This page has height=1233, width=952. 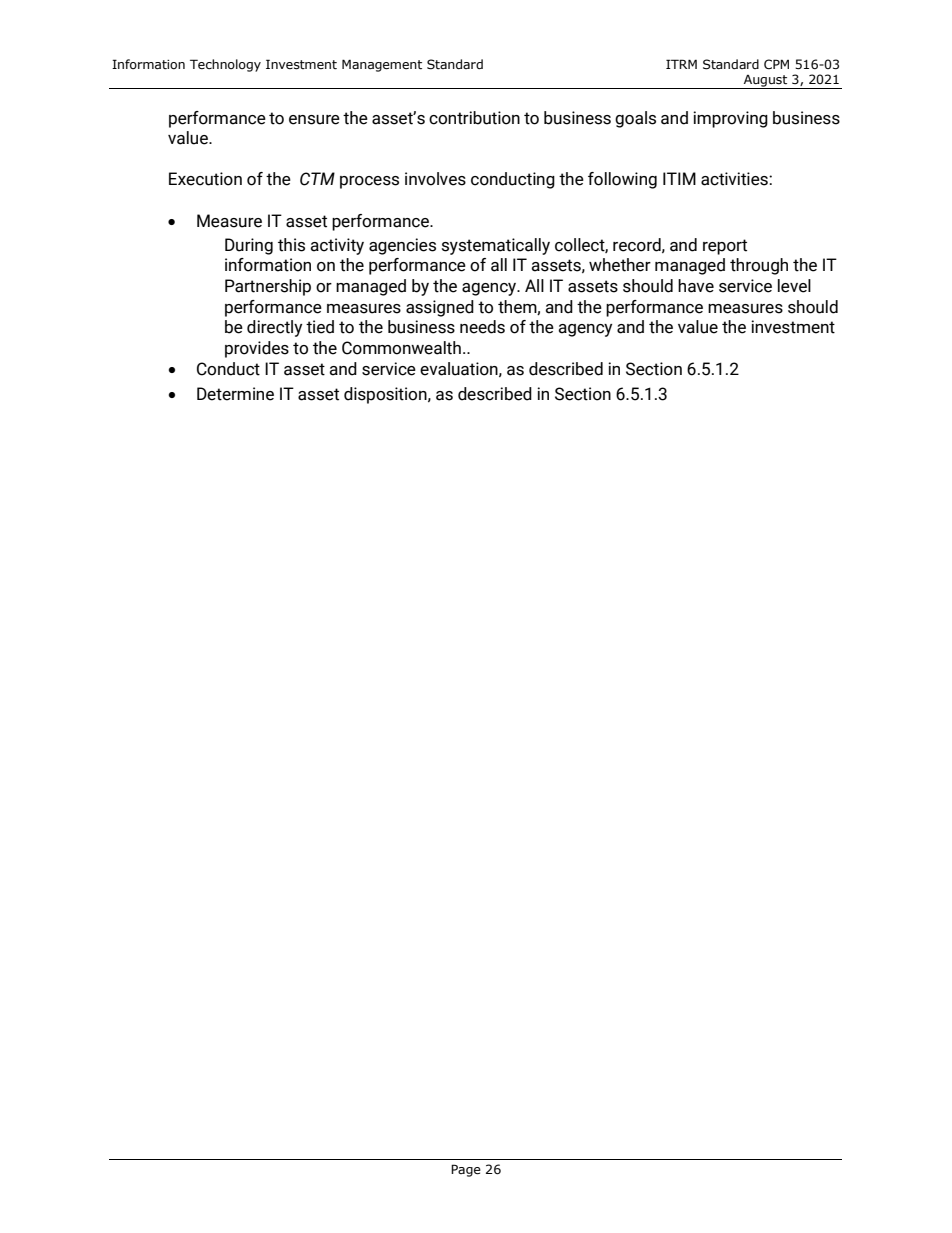 I want to click on improving, so click(x=730, y=119).
